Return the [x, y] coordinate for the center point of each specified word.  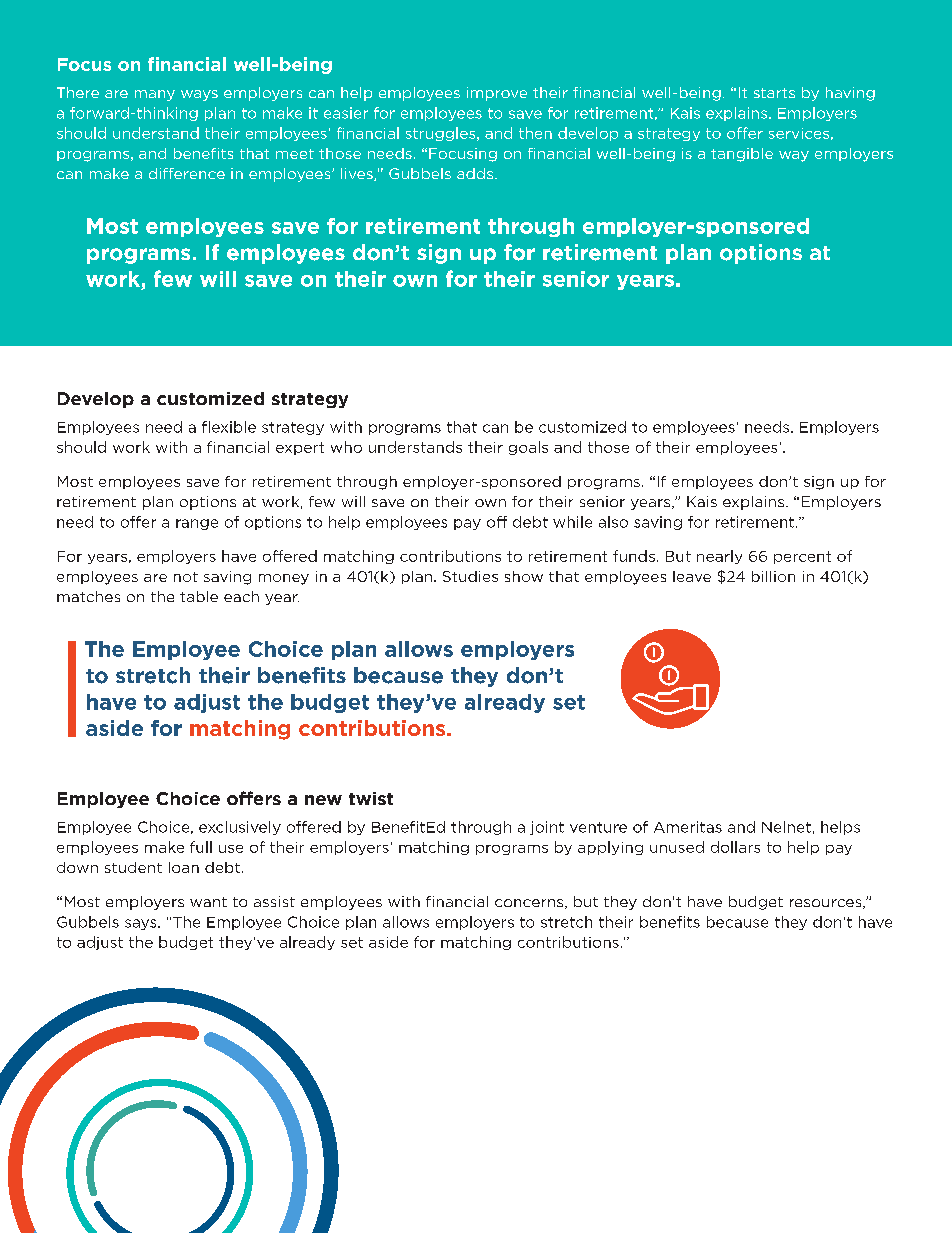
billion [773, 576]
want [208, 902]
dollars [735, 847]
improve [497, 94]
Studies [470, 576]
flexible [229, 427]
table [199, 596]
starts [774, 93]
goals [528, 448]
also [613, 522]
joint [547, 828]
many [155, 95]
